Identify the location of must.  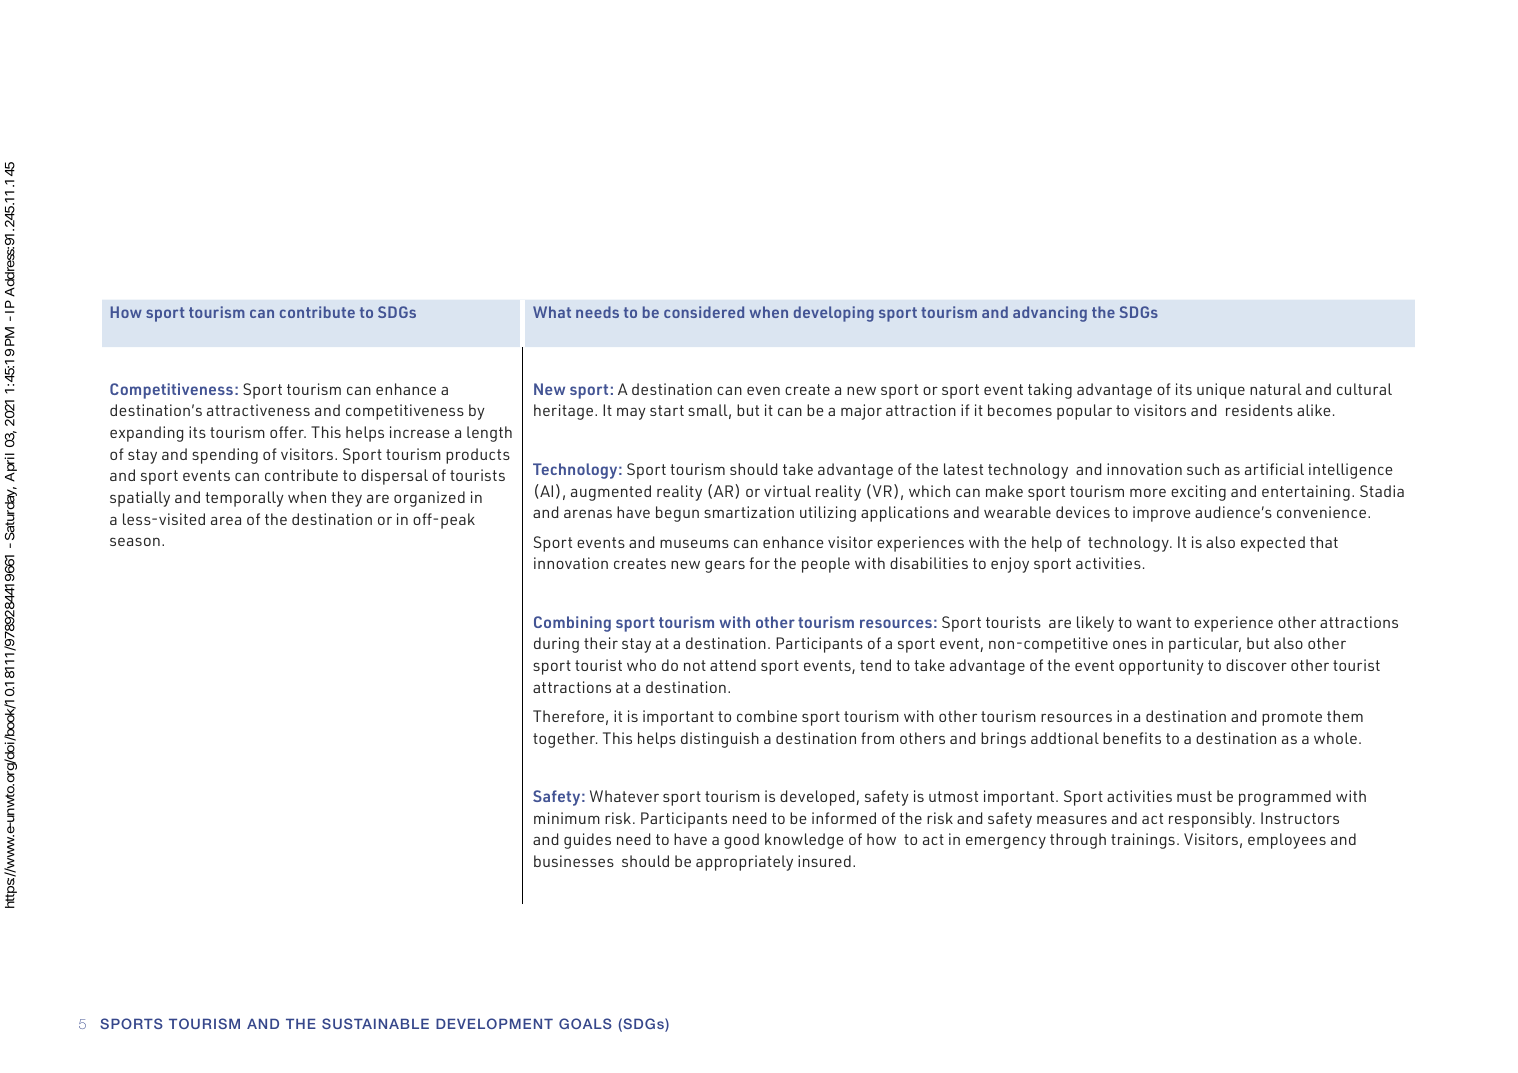
(1194, 796).
